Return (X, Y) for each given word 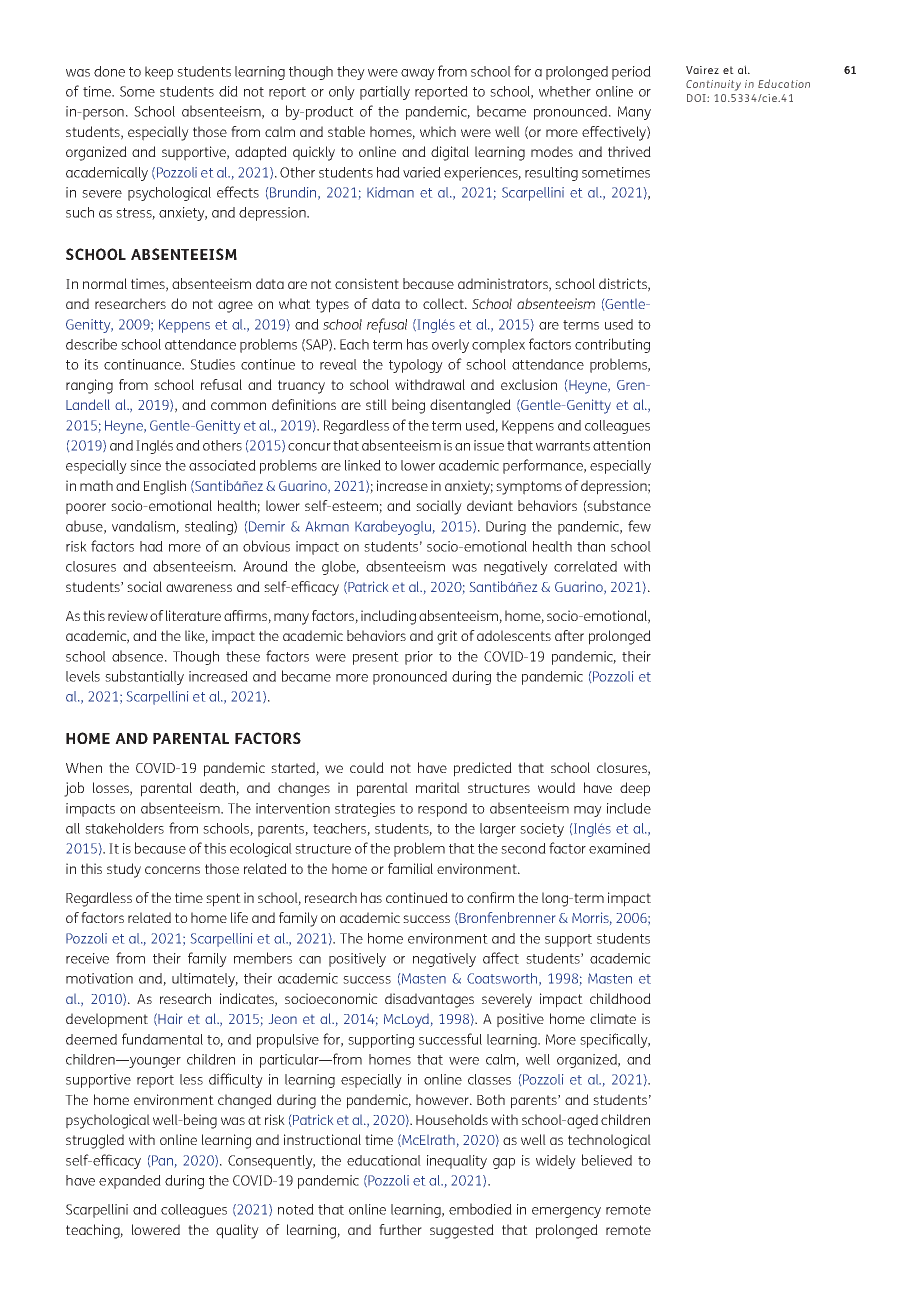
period (631, 73)
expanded (130, 1182)
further (400, 1229)
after (569, 635)
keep (159, 73)
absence (139, 656)
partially (385, 93)
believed (607, 1160)
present (376, 658)
